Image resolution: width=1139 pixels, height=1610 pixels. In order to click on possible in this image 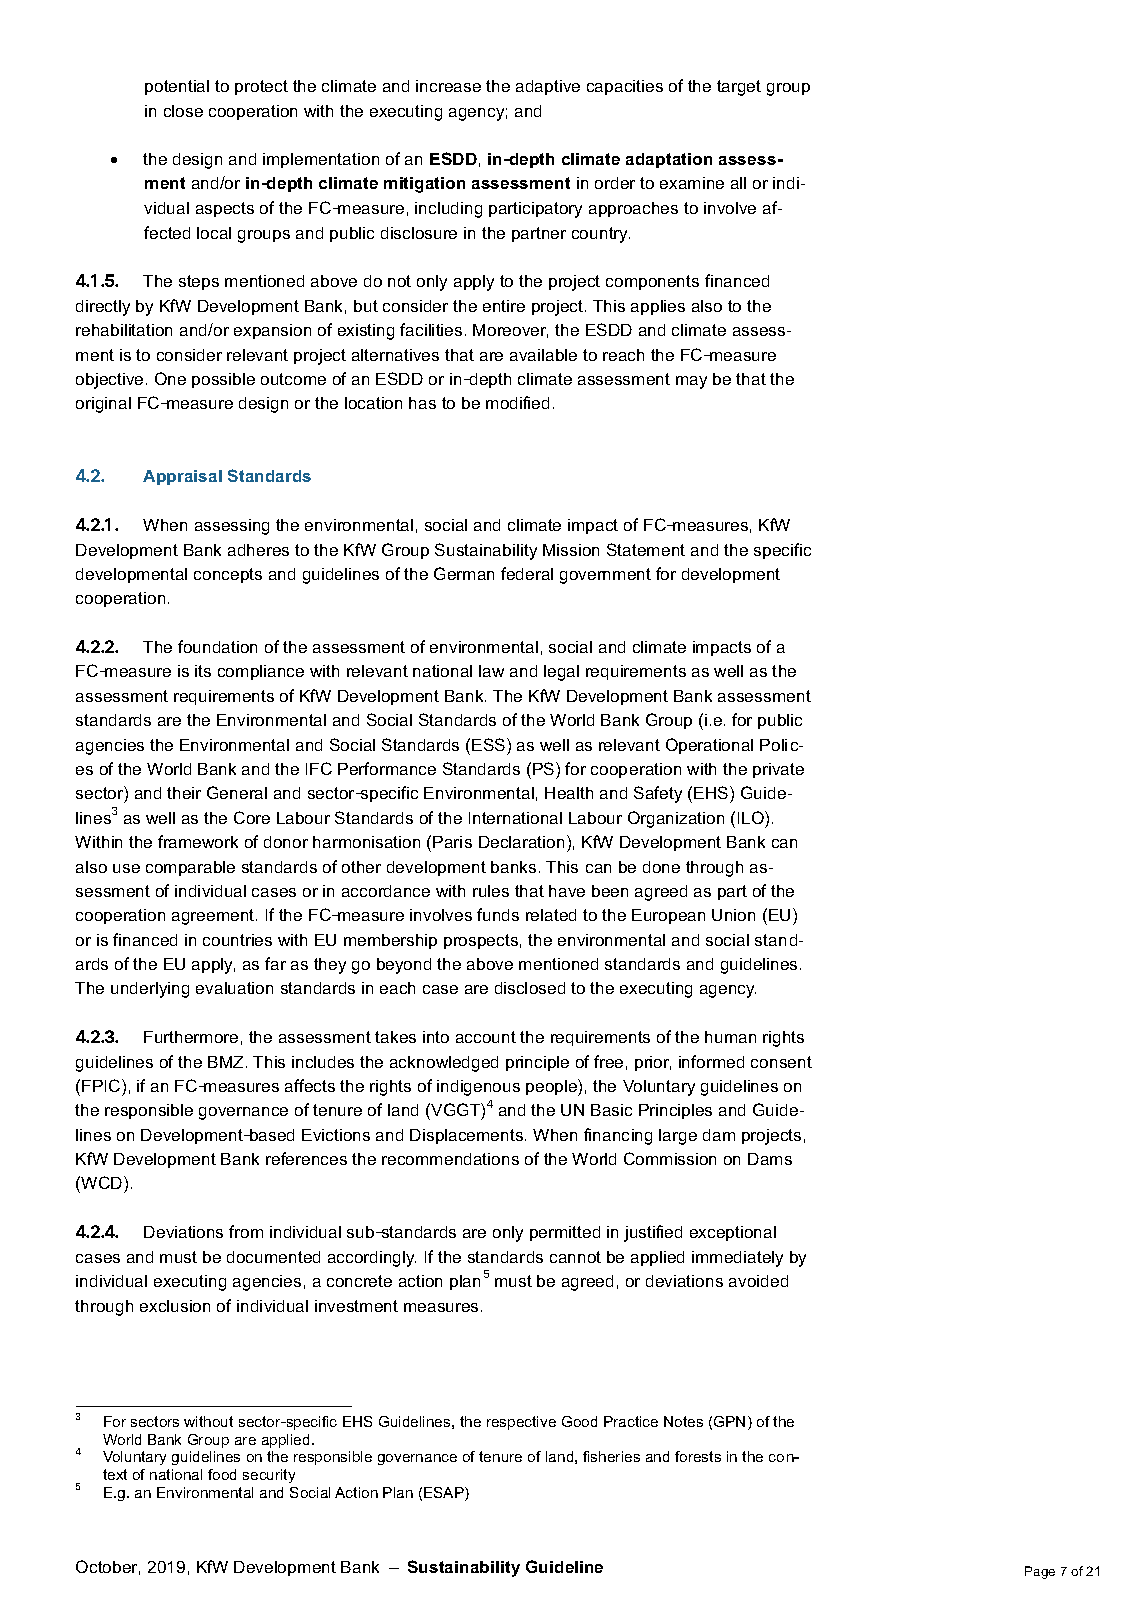, I will do `click(223, 380)`.
